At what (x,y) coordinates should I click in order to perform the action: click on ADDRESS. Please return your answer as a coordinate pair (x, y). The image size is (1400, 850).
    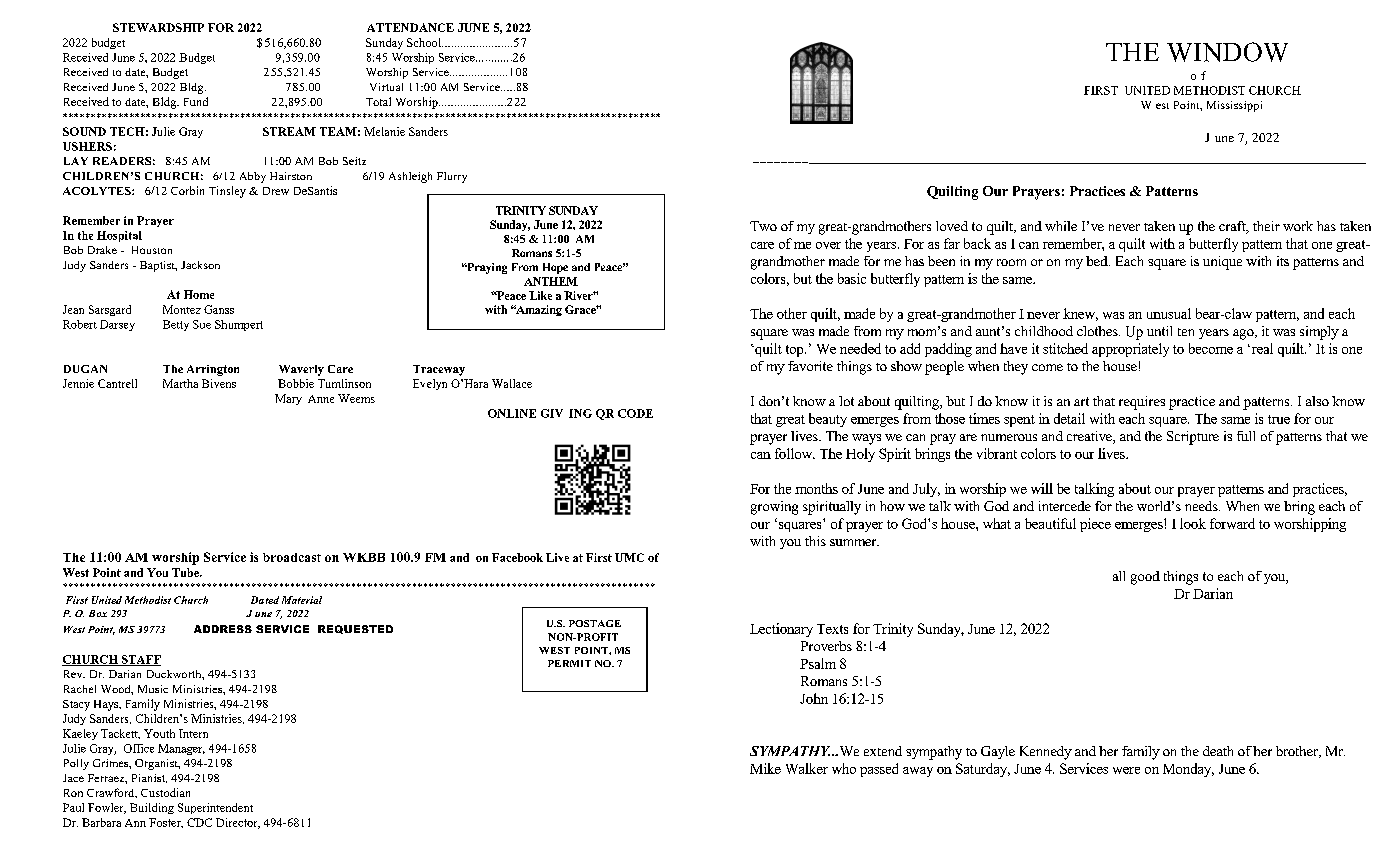
    Looking at the image, I should click on (223, 629).
